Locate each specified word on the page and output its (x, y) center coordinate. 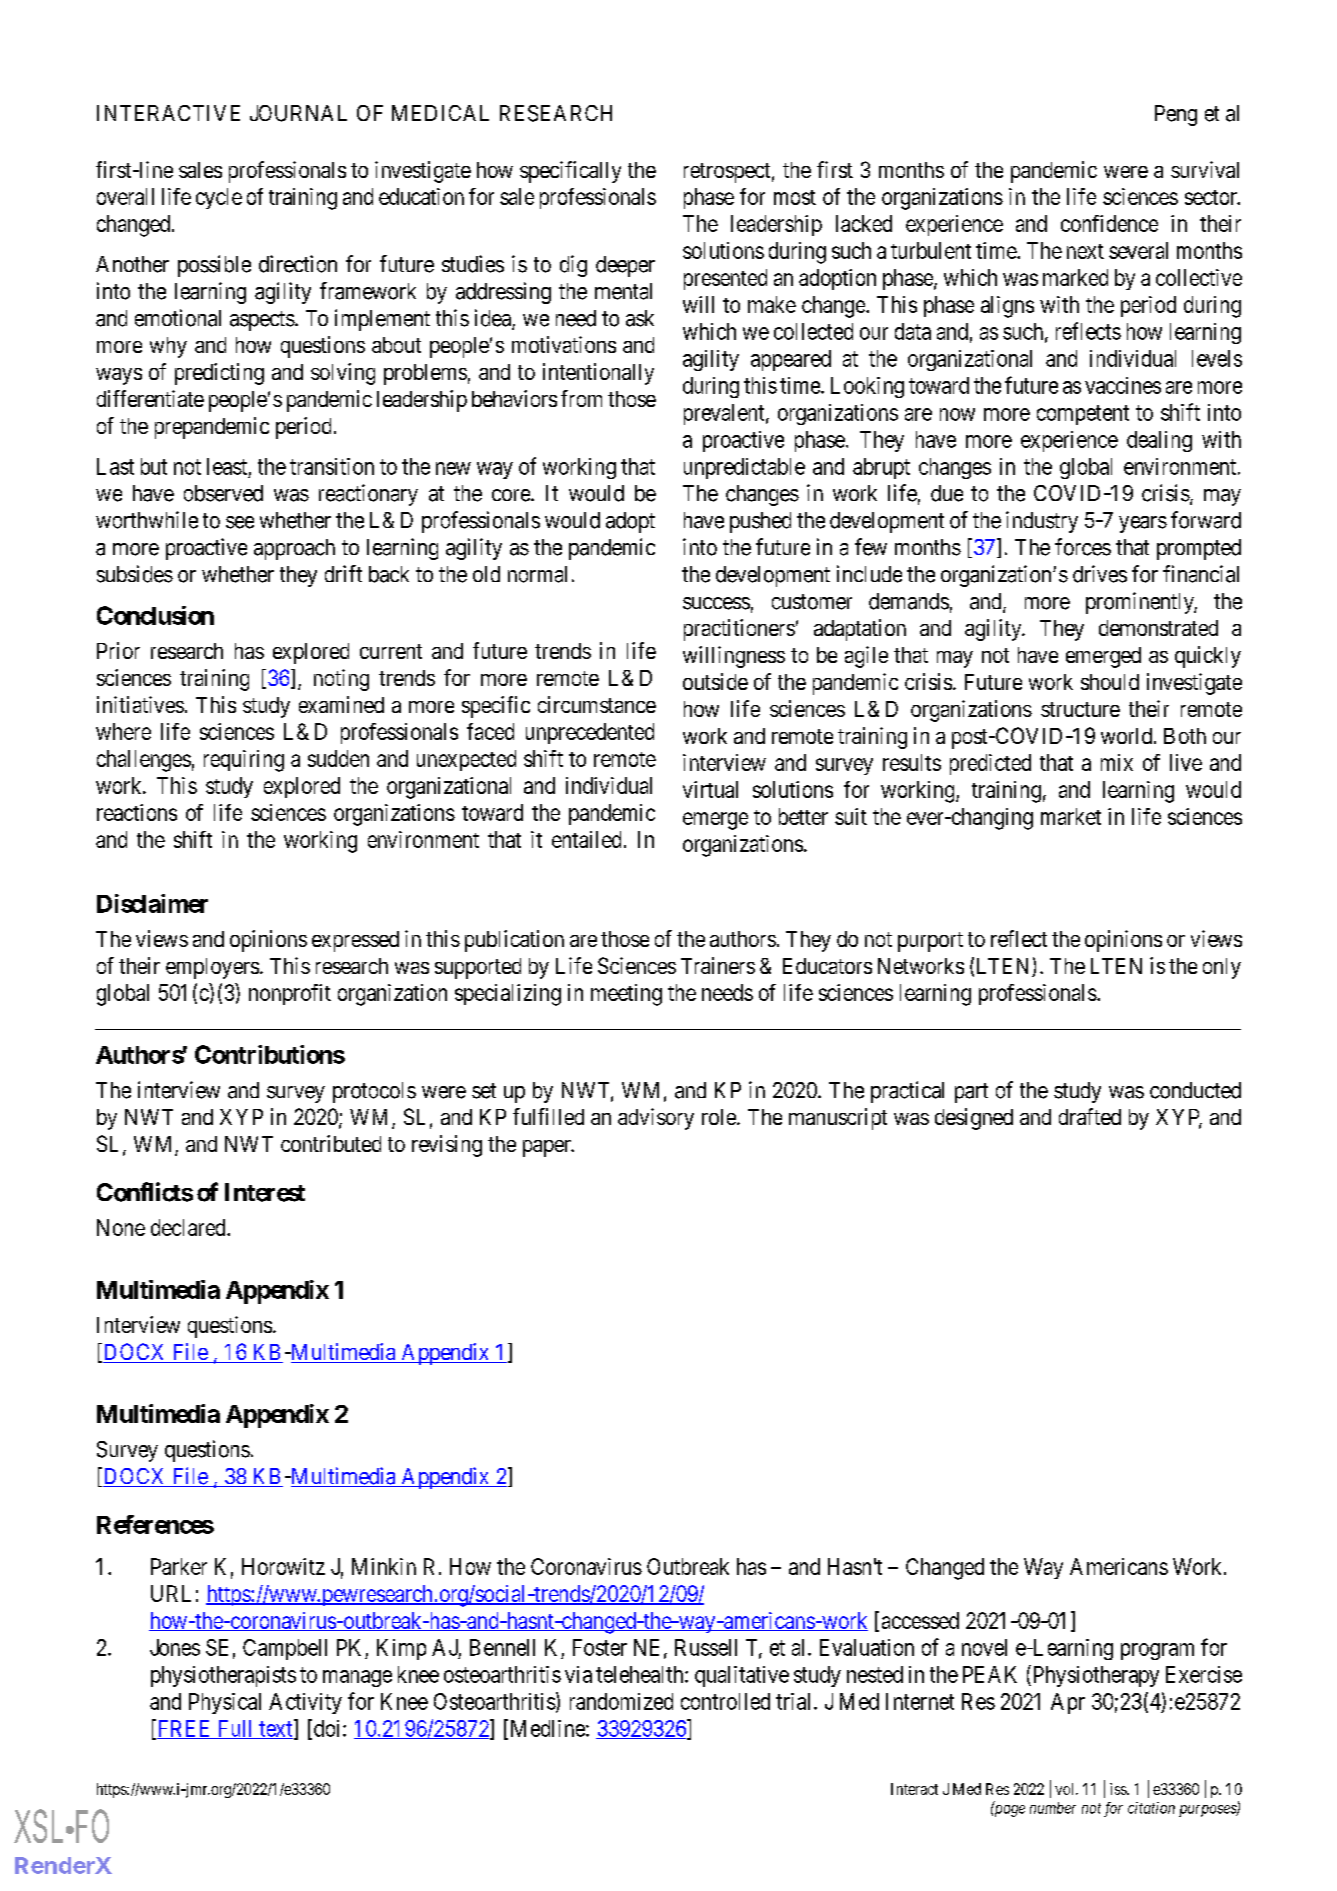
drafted (1090, 1116)
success (716, 603)
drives (1100, 574)
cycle (219, 198)
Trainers (718, 965)
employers (212, 968)
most (795, 197)
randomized (621, 1701)
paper (548, 1148)
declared (189, 1227)
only (1222, 968)
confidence (1109, 223)
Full (235, 1729)
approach (294, 549)
